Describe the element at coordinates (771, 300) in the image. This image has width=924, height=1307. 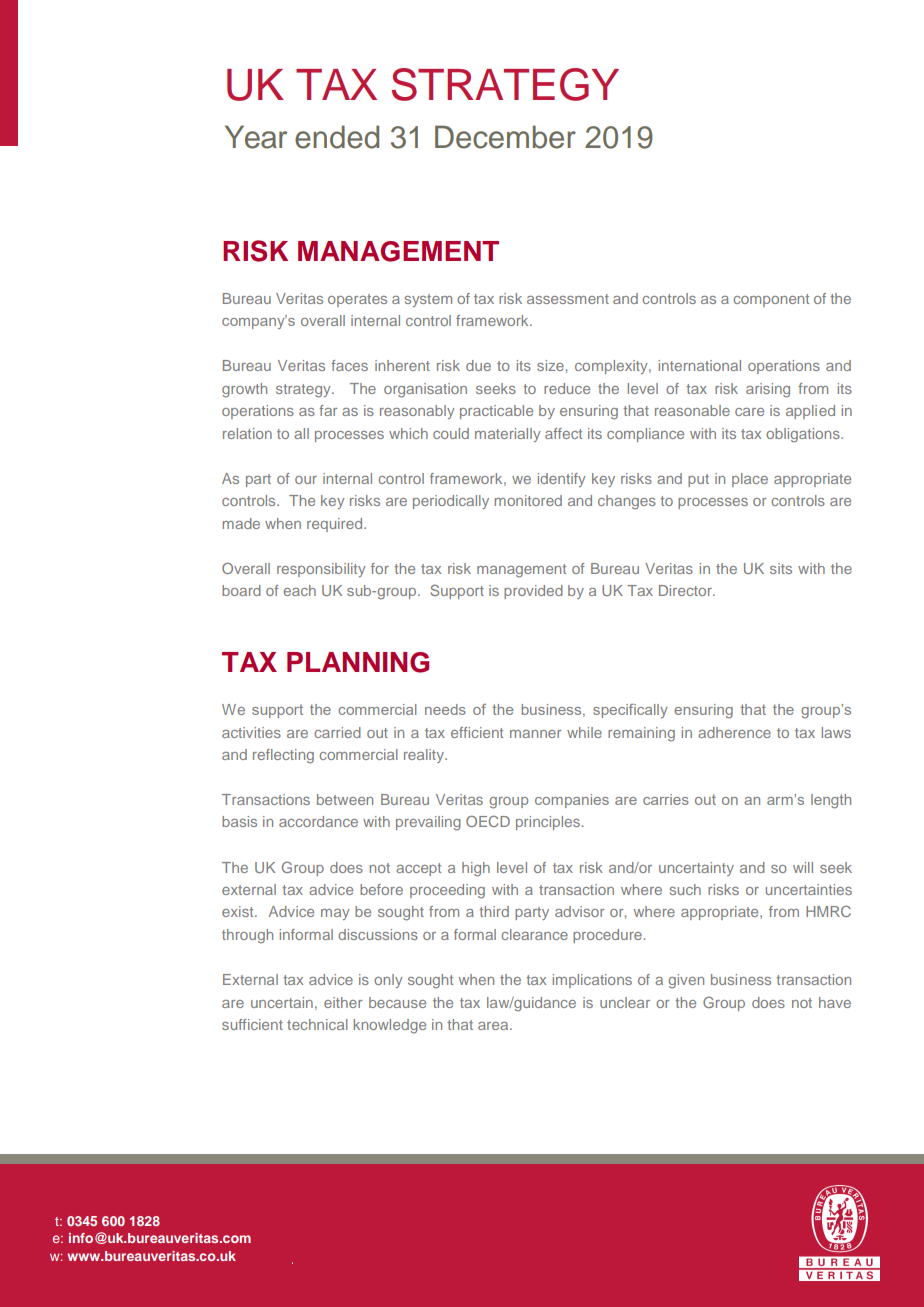
I see `component` at that location.
